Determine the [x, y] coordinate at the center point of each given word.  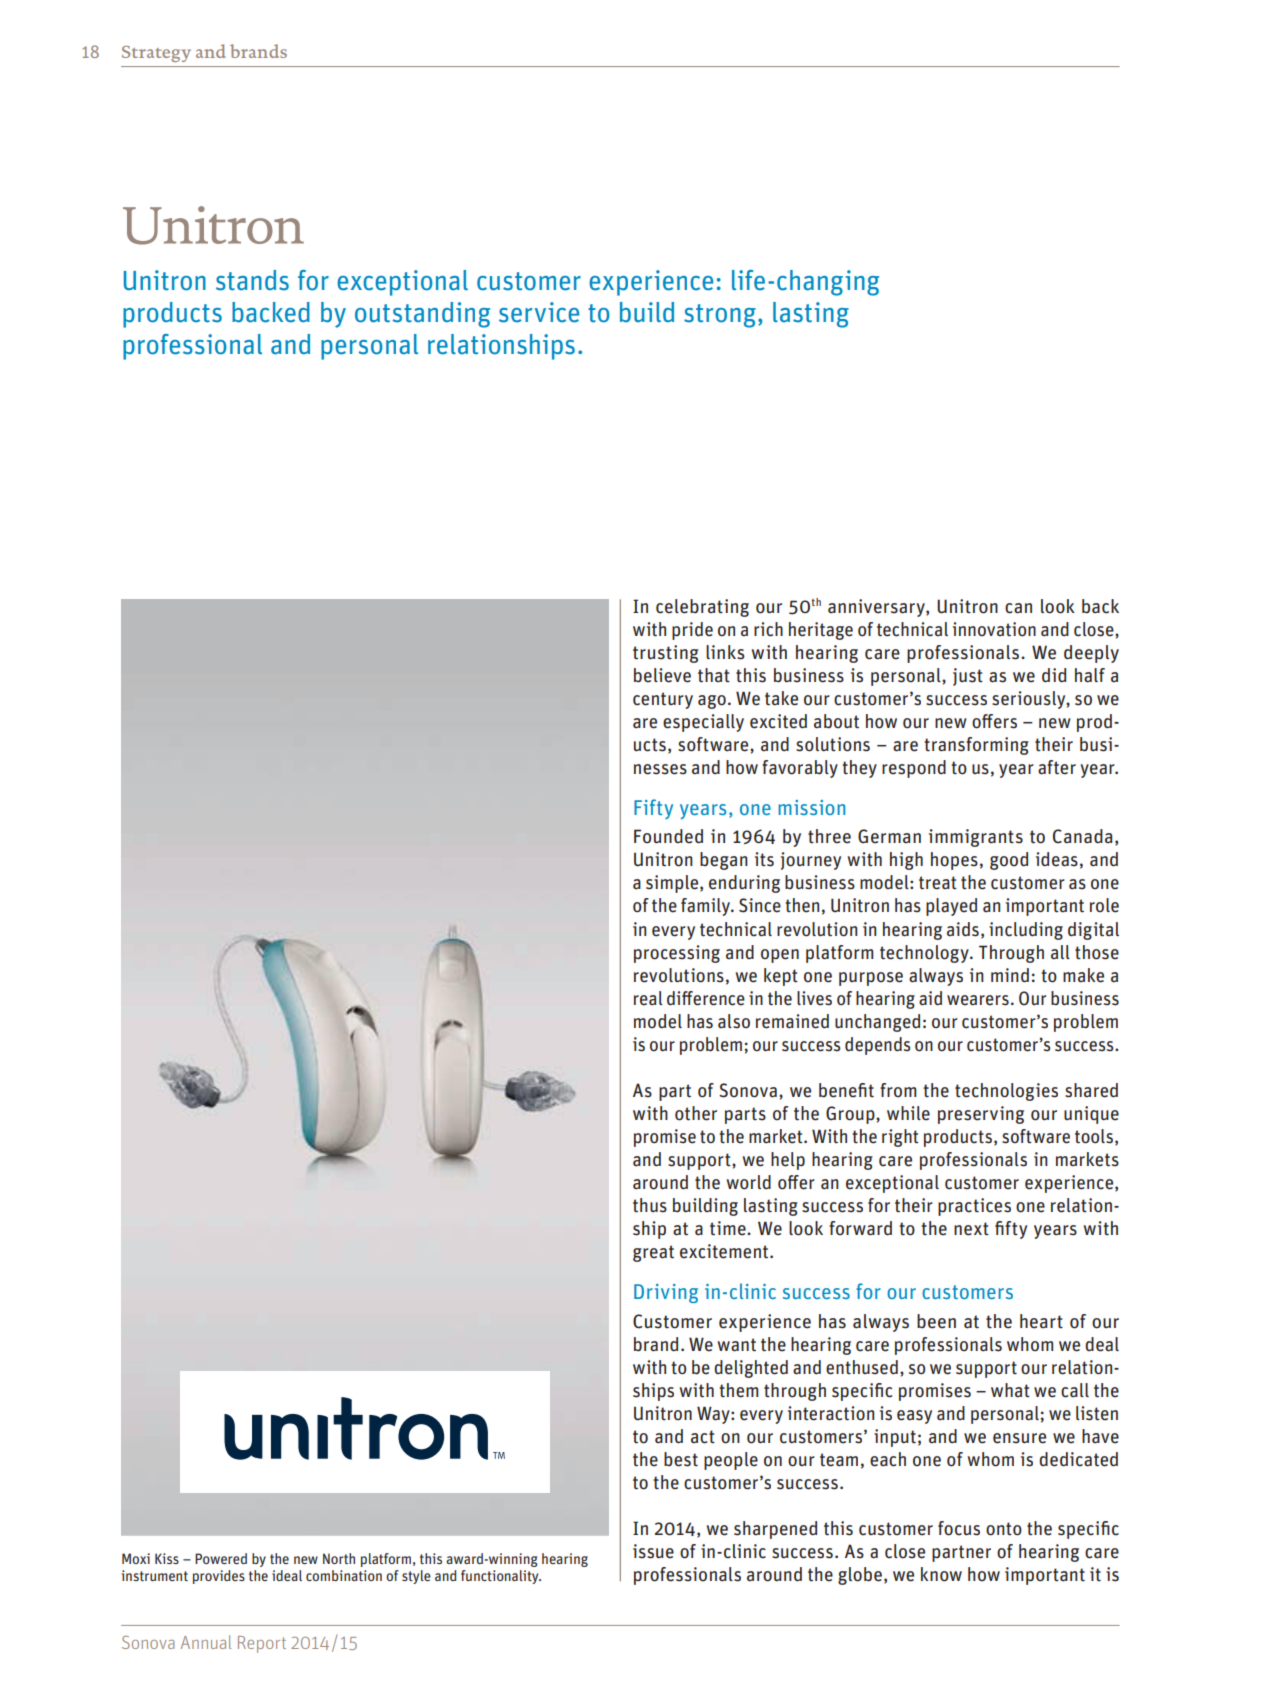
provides [219, 1577]
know [941, 1574]
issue [653, 1551]
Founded [668, 836]
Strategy [156, 54]
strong [720, 316]
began [724, 861]
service [539, 312]
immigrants [976, 838]
